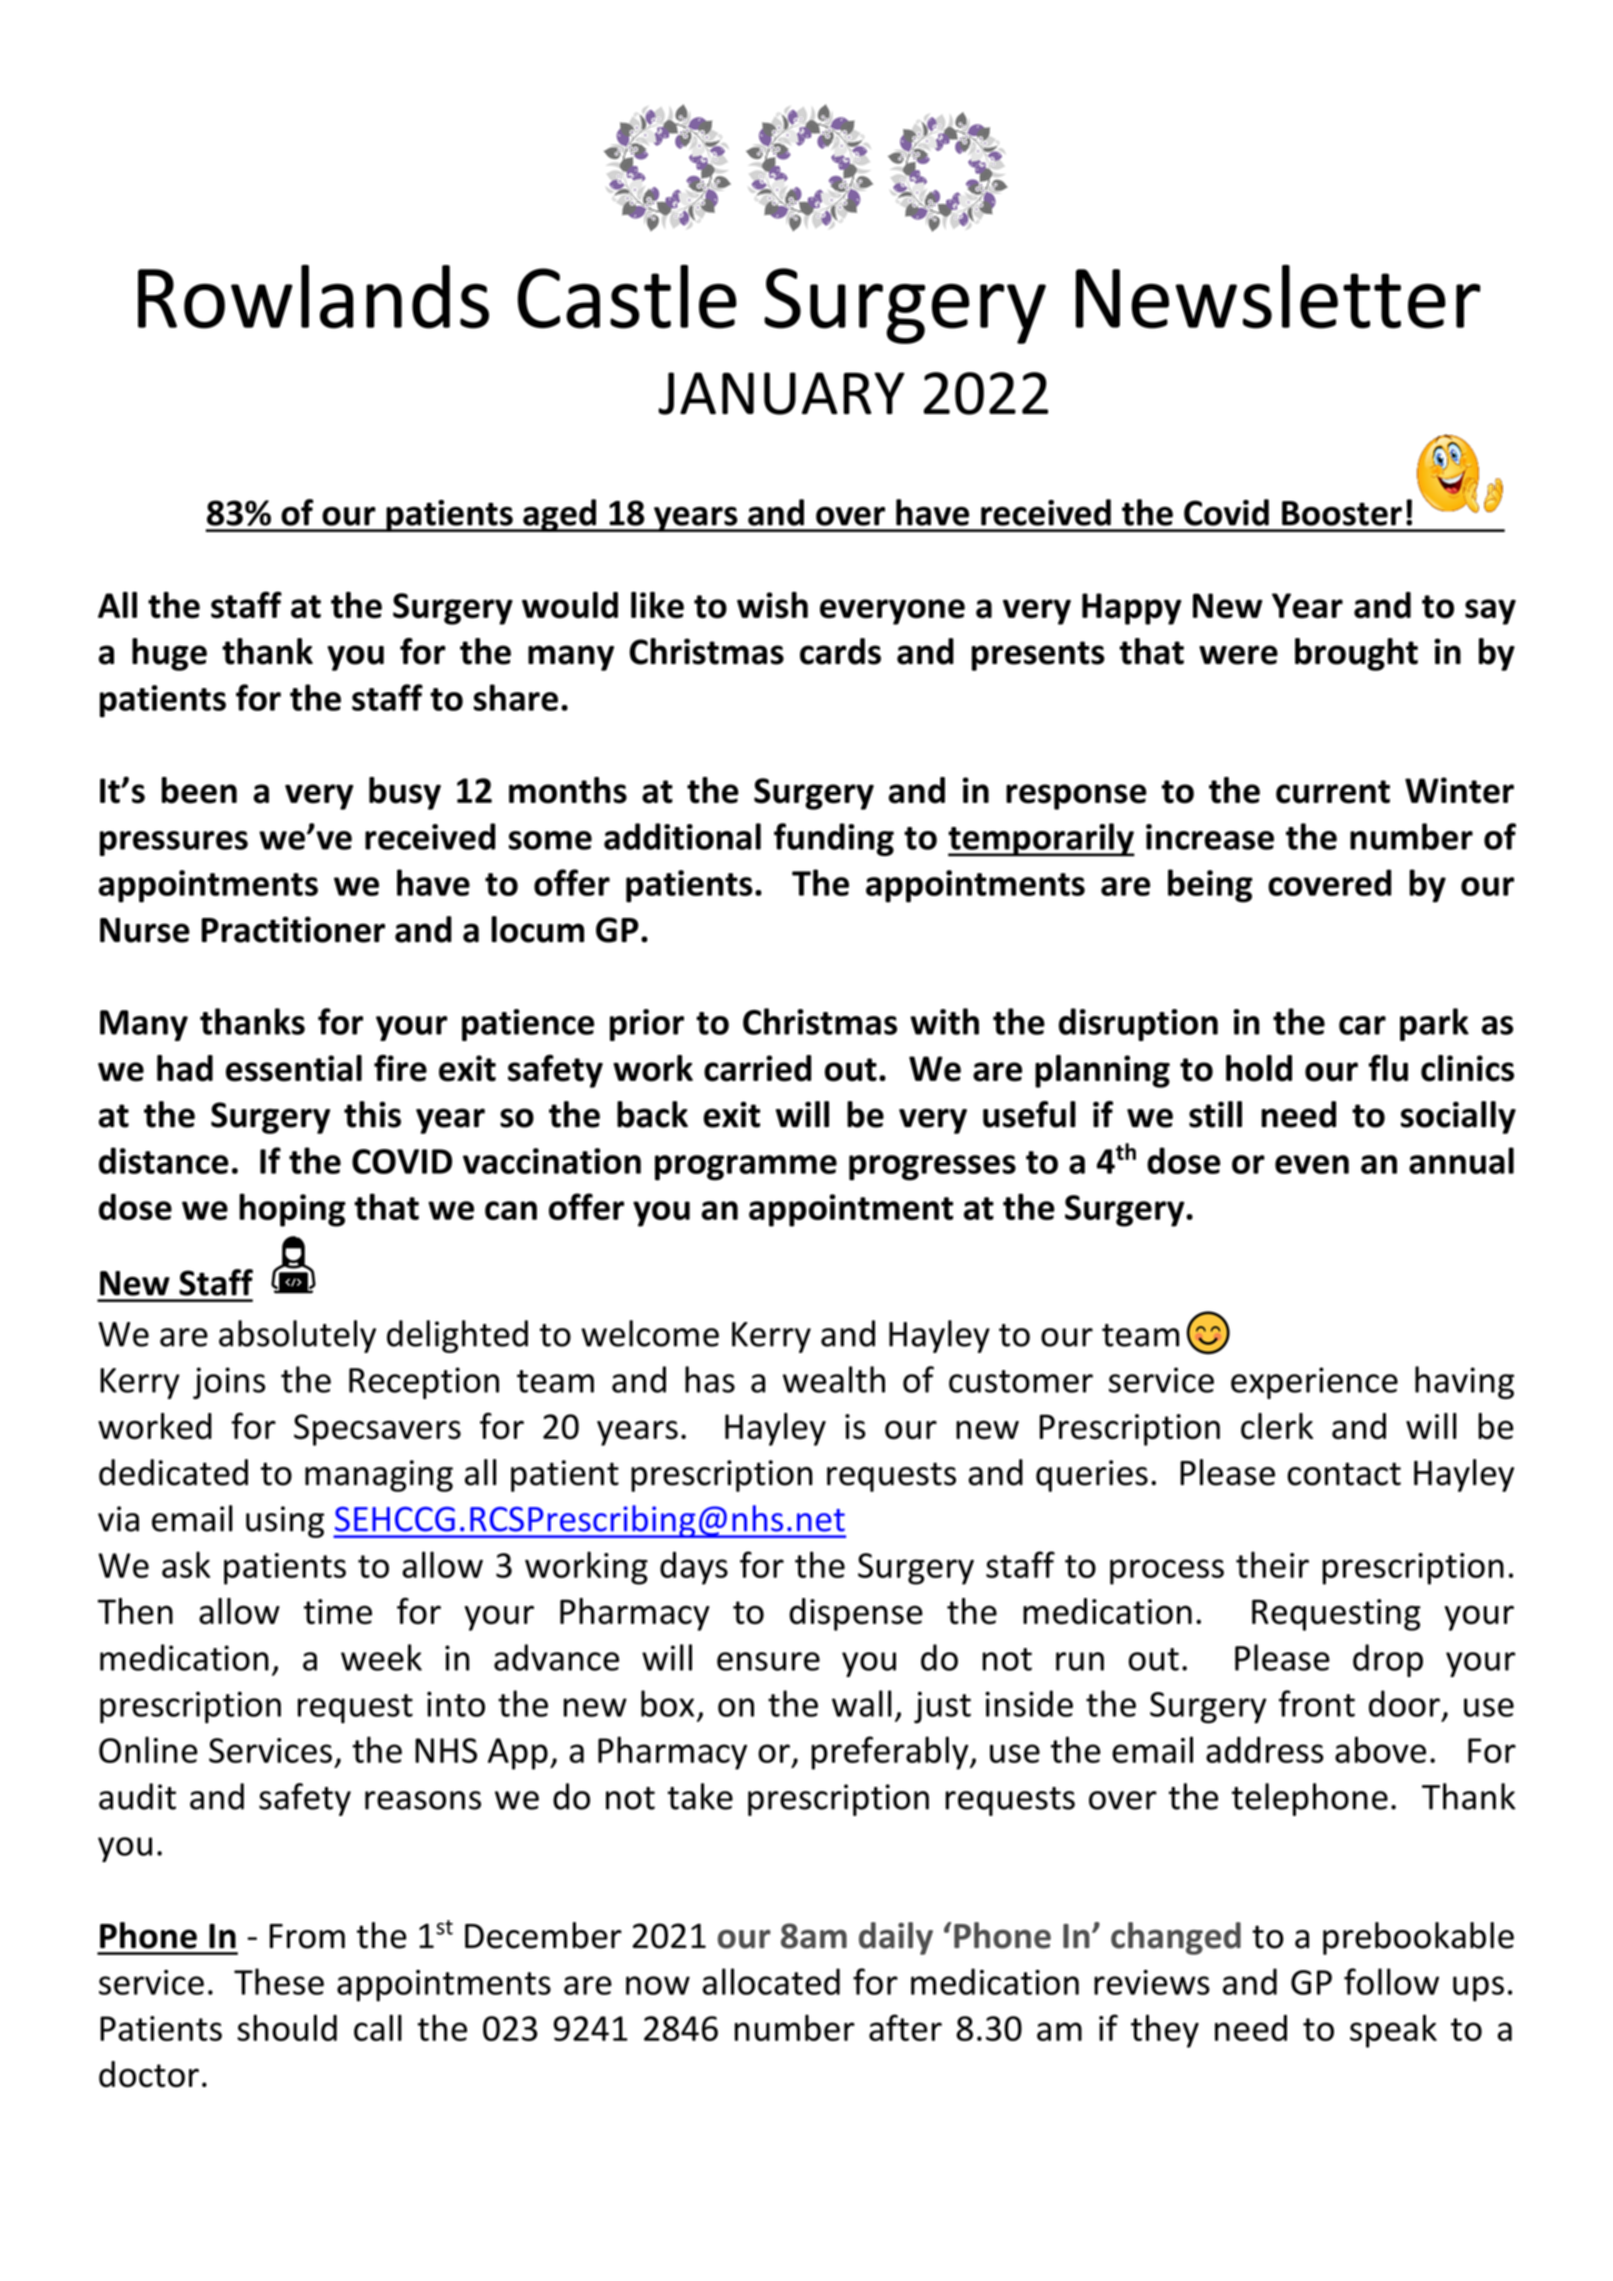 Image resolution: width=1613 pixels, height=2281 pixels. I want to click on should, so click(287, 2027).
